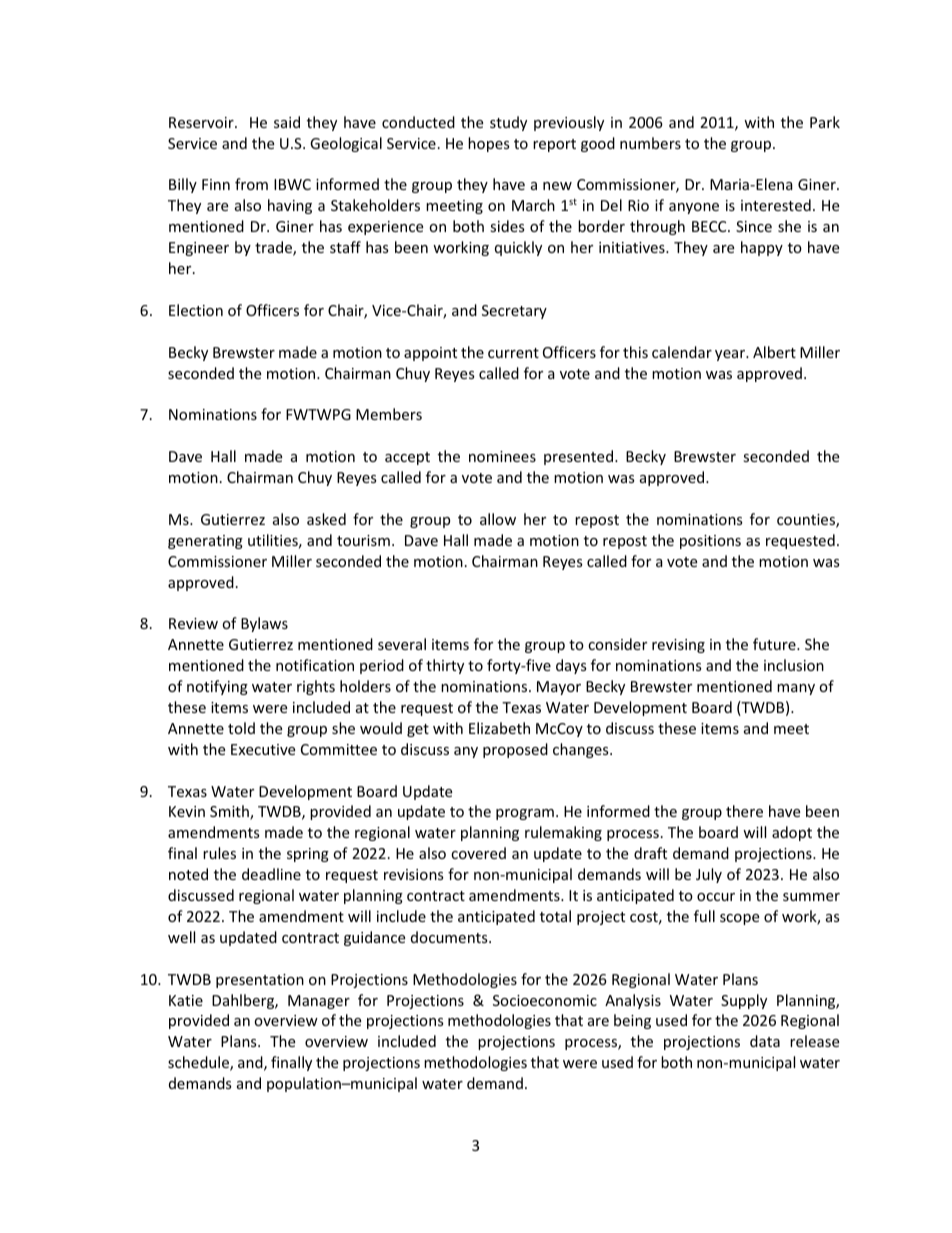 The width and height of the screenshot is (952, 1233). What do you see at coordinates (260, 981) in the screenshot?
I see `presentation` at bounding box center [260, 981].
